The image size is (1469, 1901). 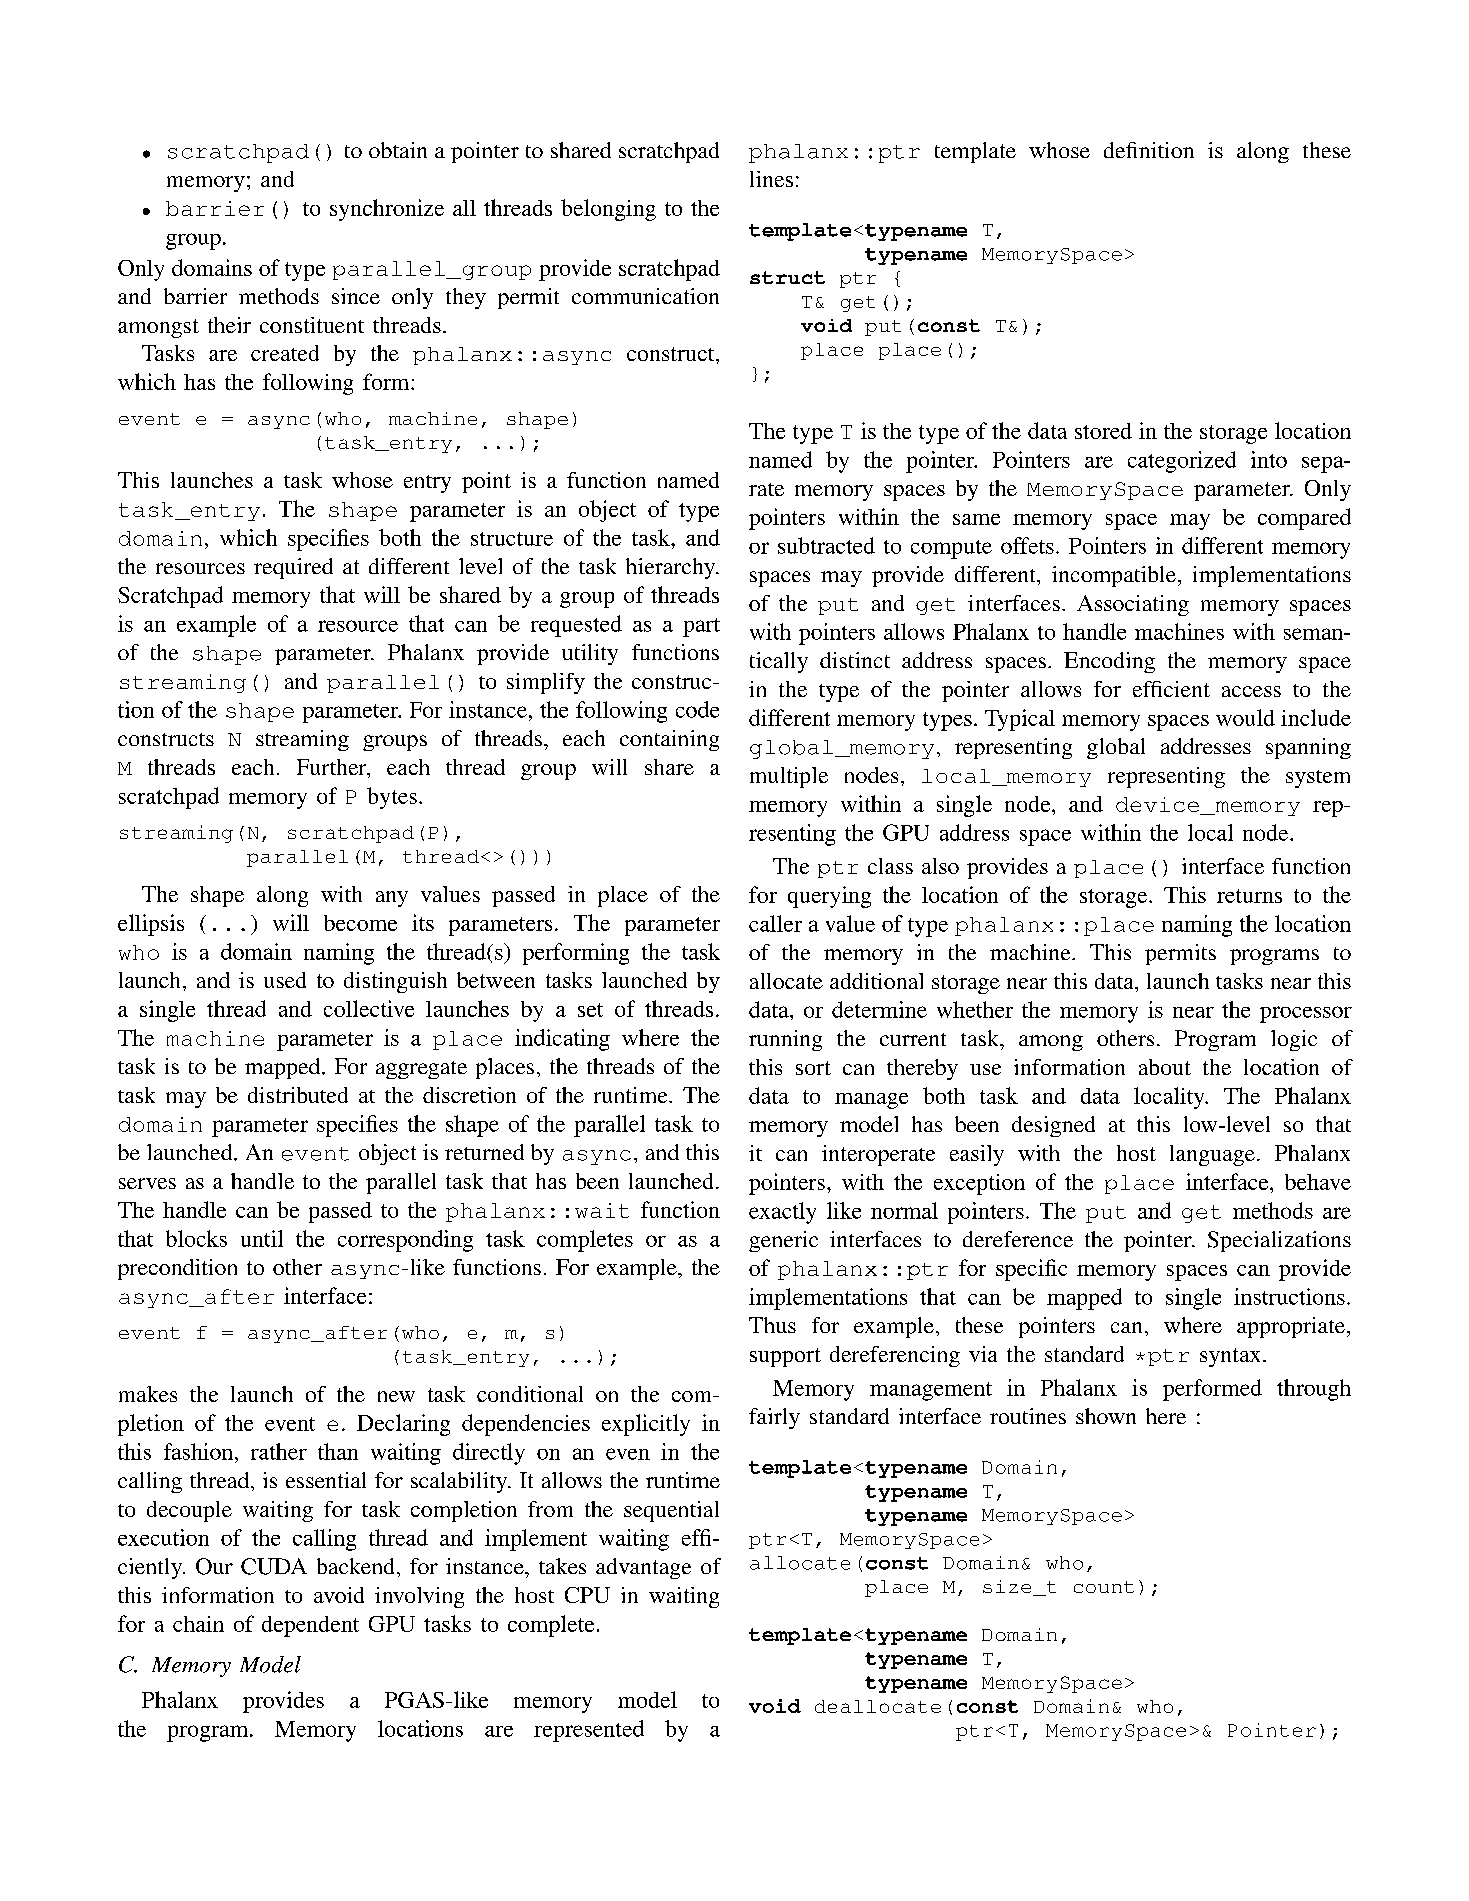 What do you see at coordinates (1212, 1155) in the document?
I see `language` at bounding box center [1212, 1155].
